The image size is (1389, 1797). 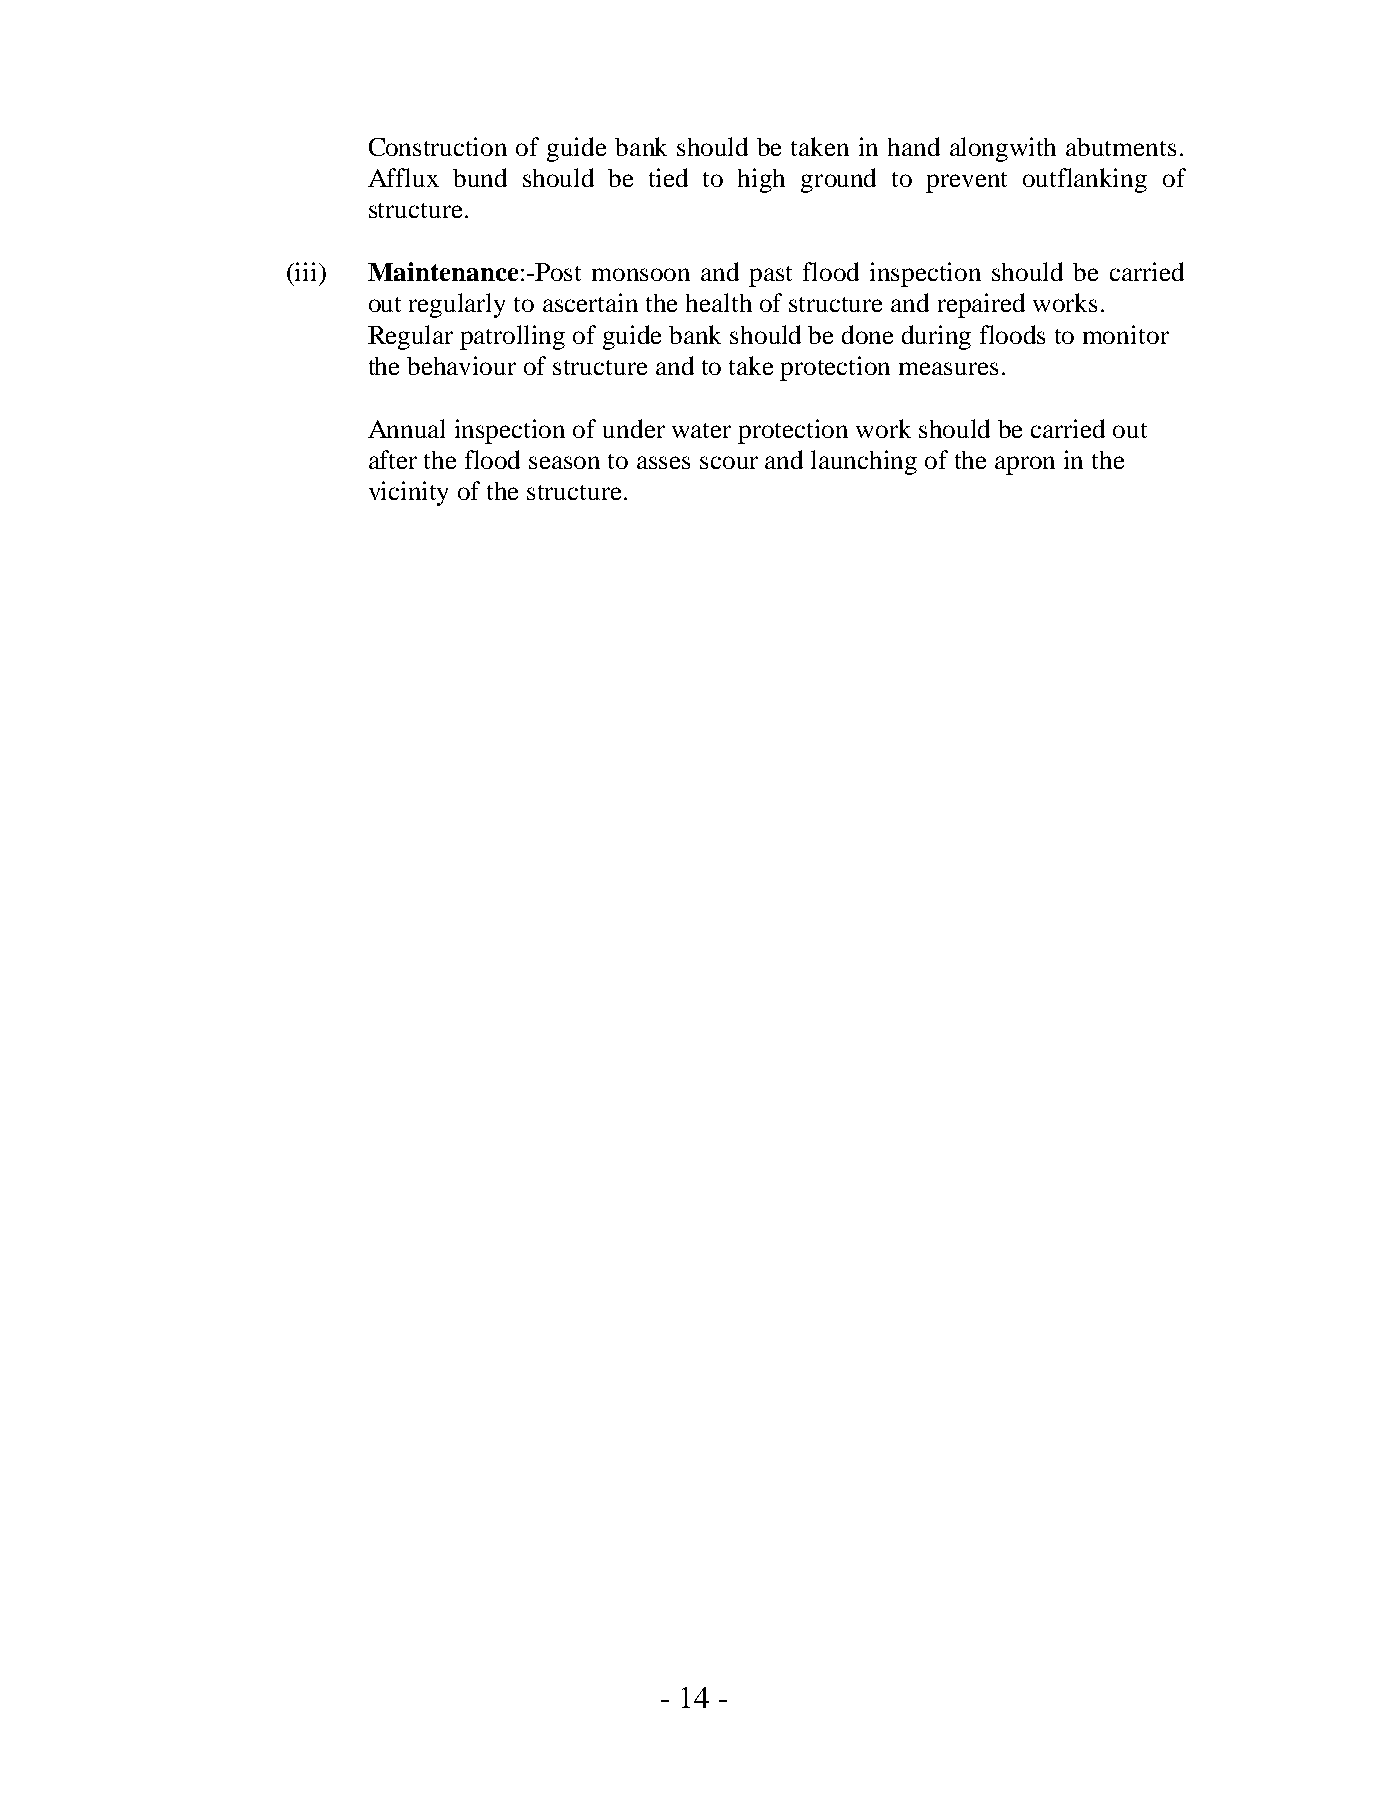 What do you see at coordinates (512, 337) in the screenshot?
I see `patrolling` at bounding box center [512, 337].
